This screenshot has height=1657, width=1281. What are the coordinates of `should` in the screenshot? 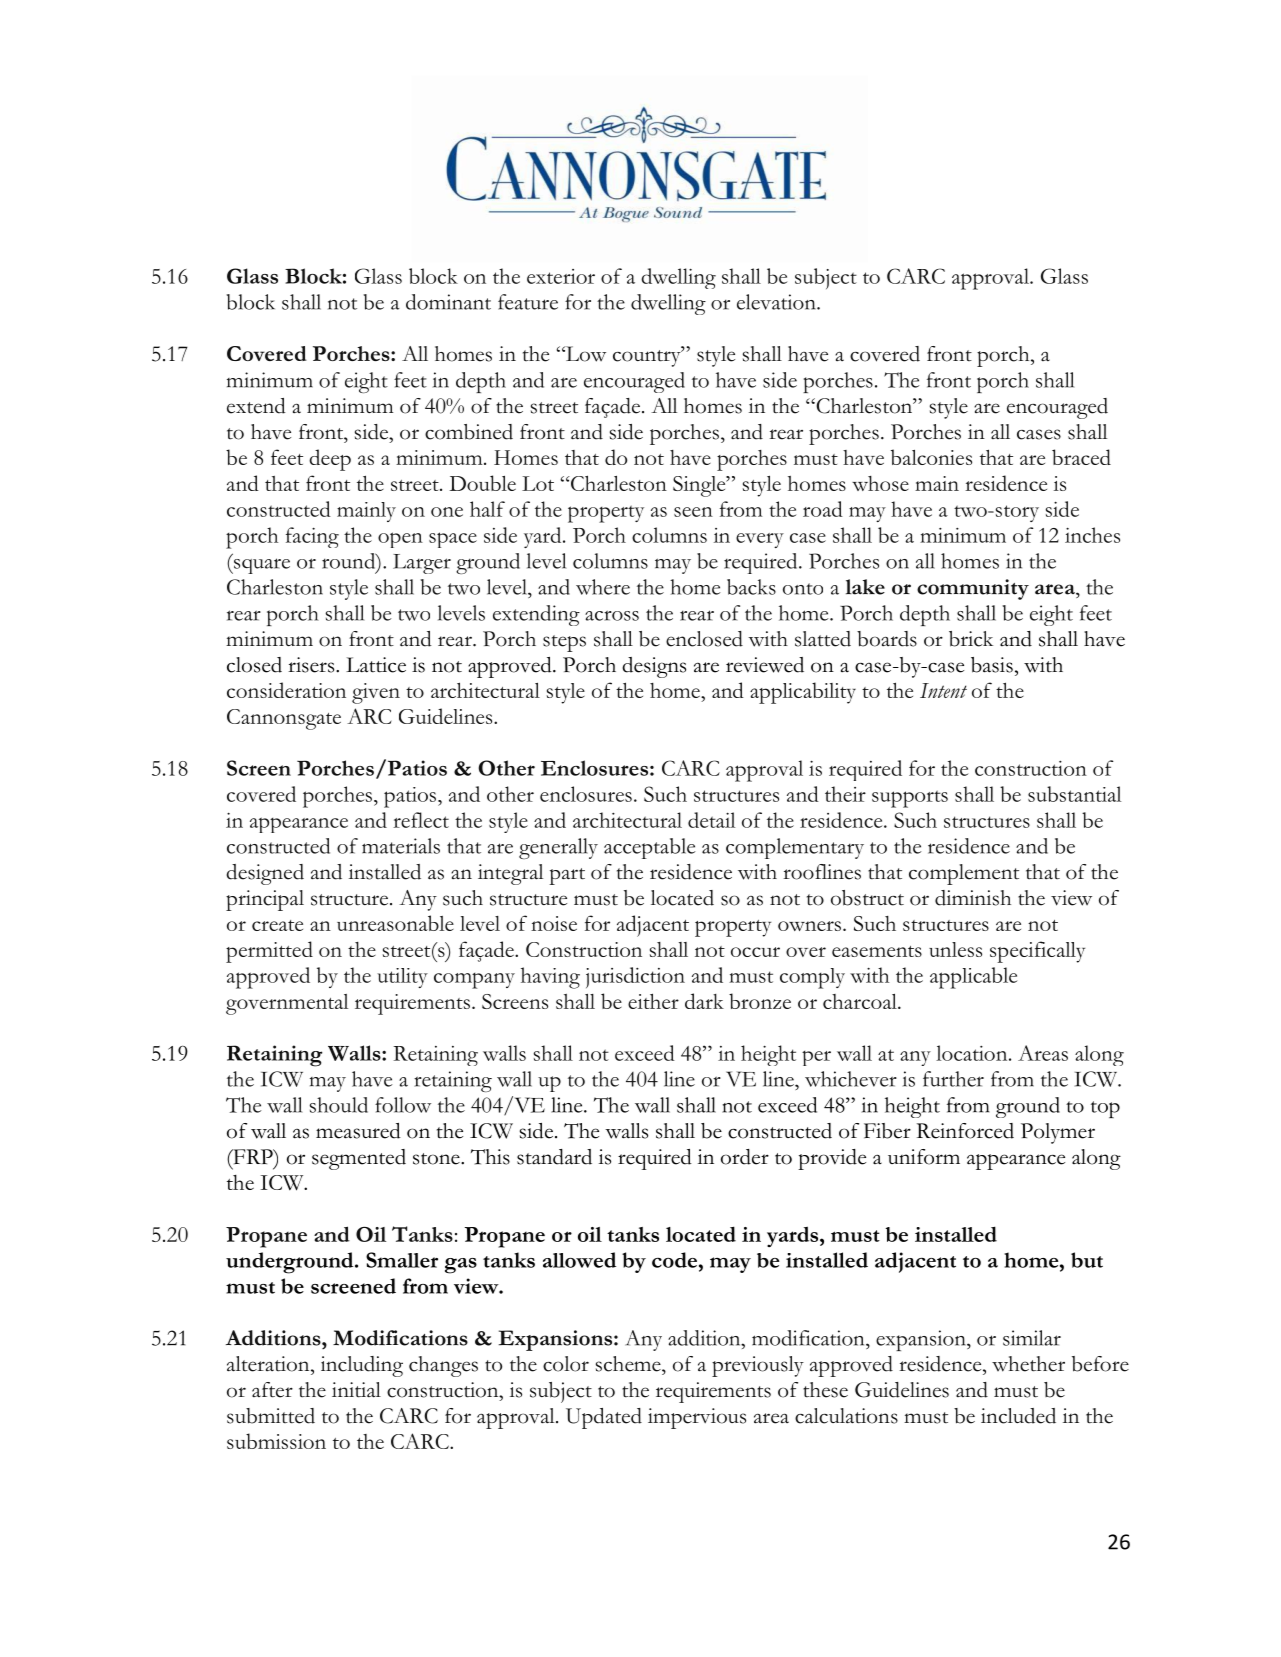 It's located at (339, 1105).
